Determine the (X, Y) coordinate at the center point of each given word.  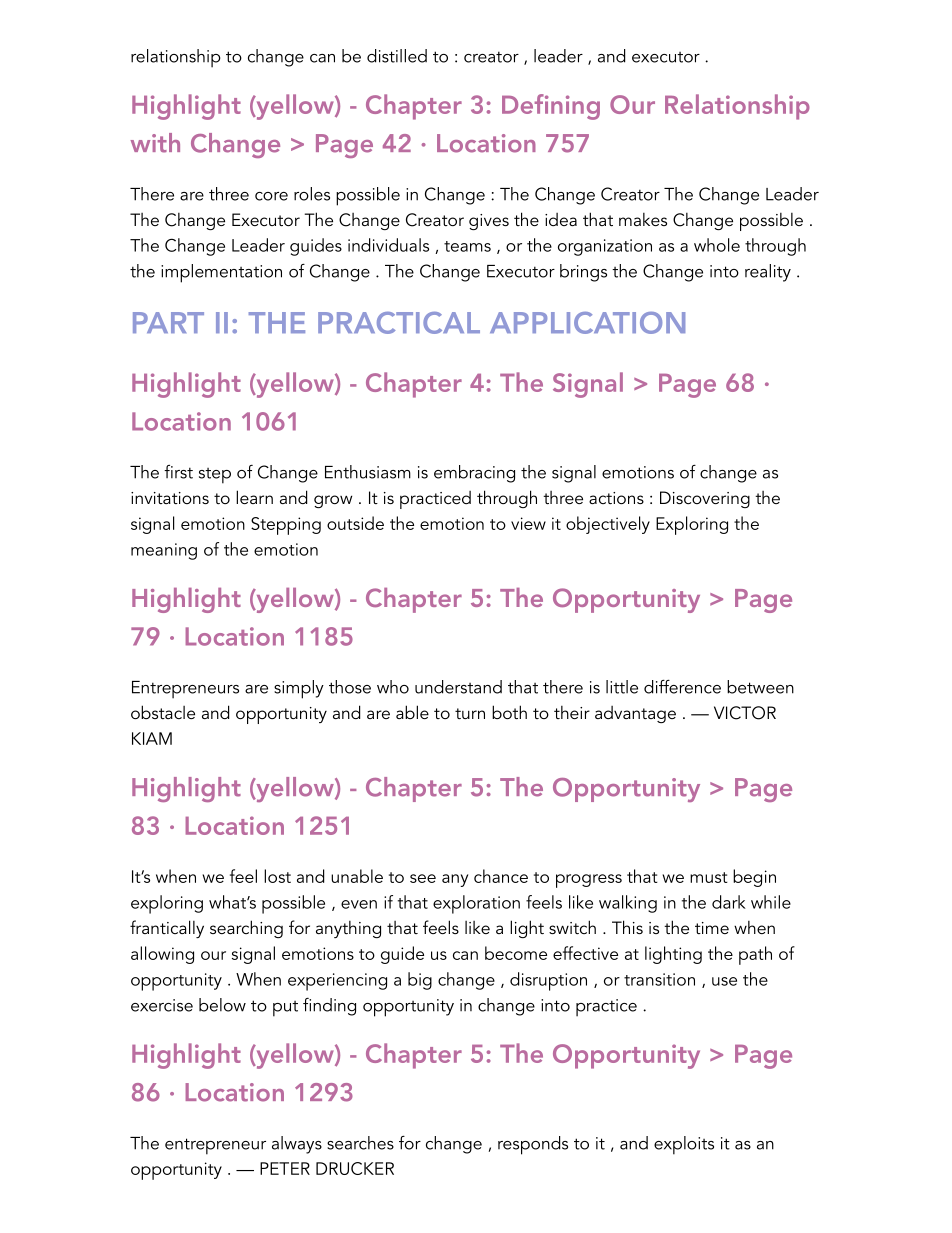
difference (682, 687)
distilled (397, 56)
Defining (551, 107)
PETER (285, 1168)
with (155, 143)
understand (458, 687)
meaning (164, 551)
